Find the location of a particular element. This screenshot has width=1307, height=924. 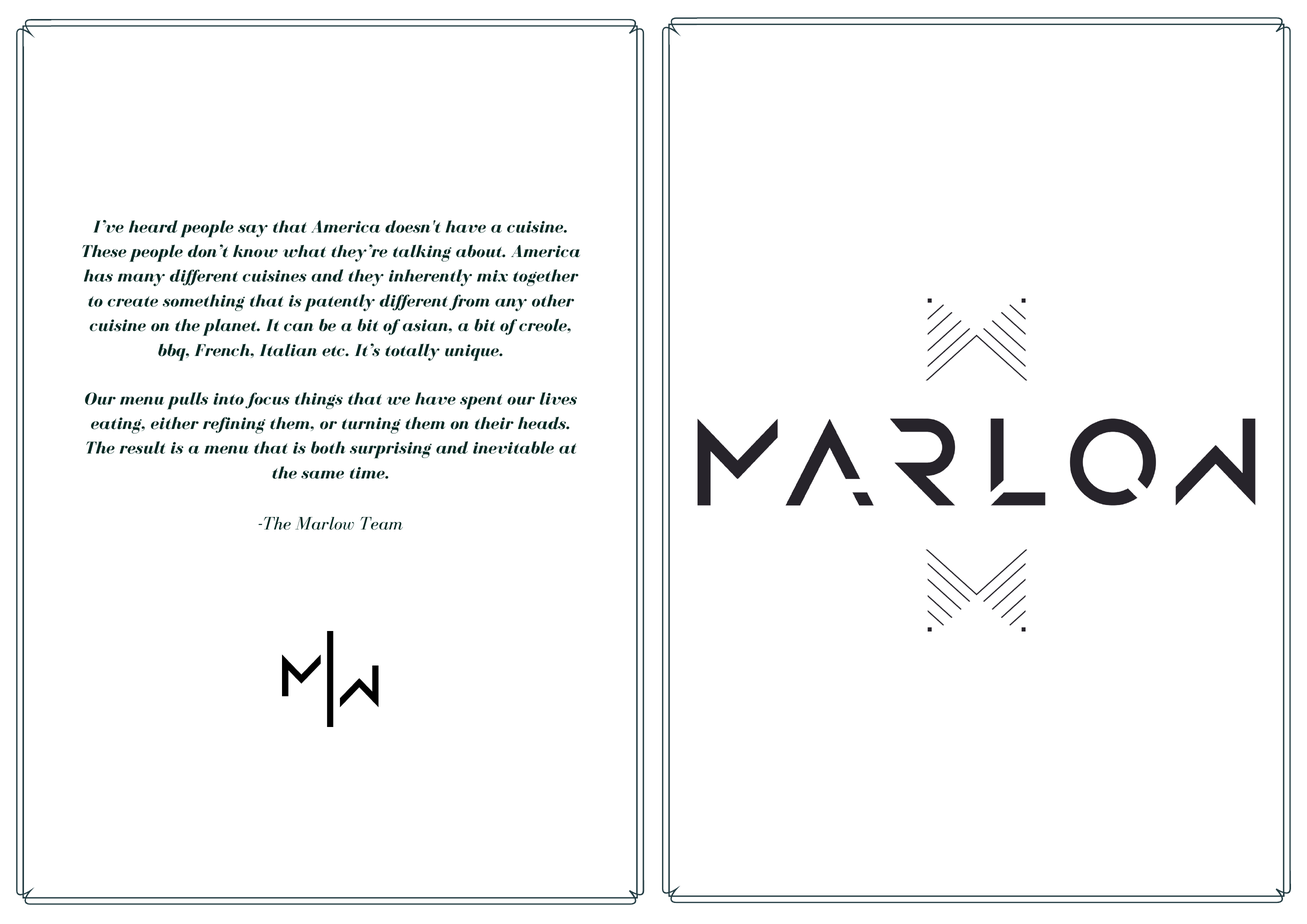

what is located at coordinates (304, 251).
